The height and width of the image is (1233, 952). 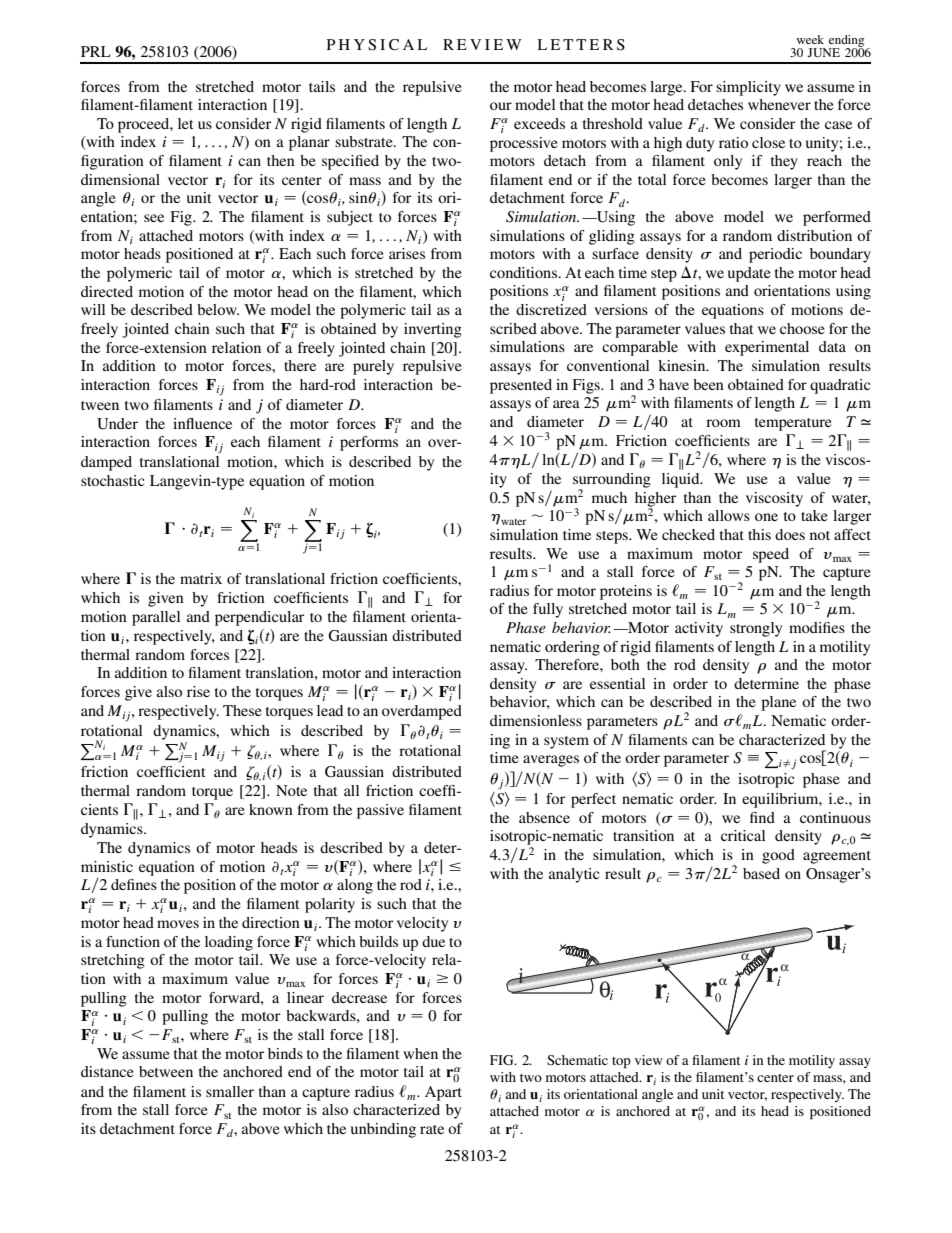 What do you see at coordinates (443, 1093) in the image?
I see `Apart` at bounding box center [443, 1093].
